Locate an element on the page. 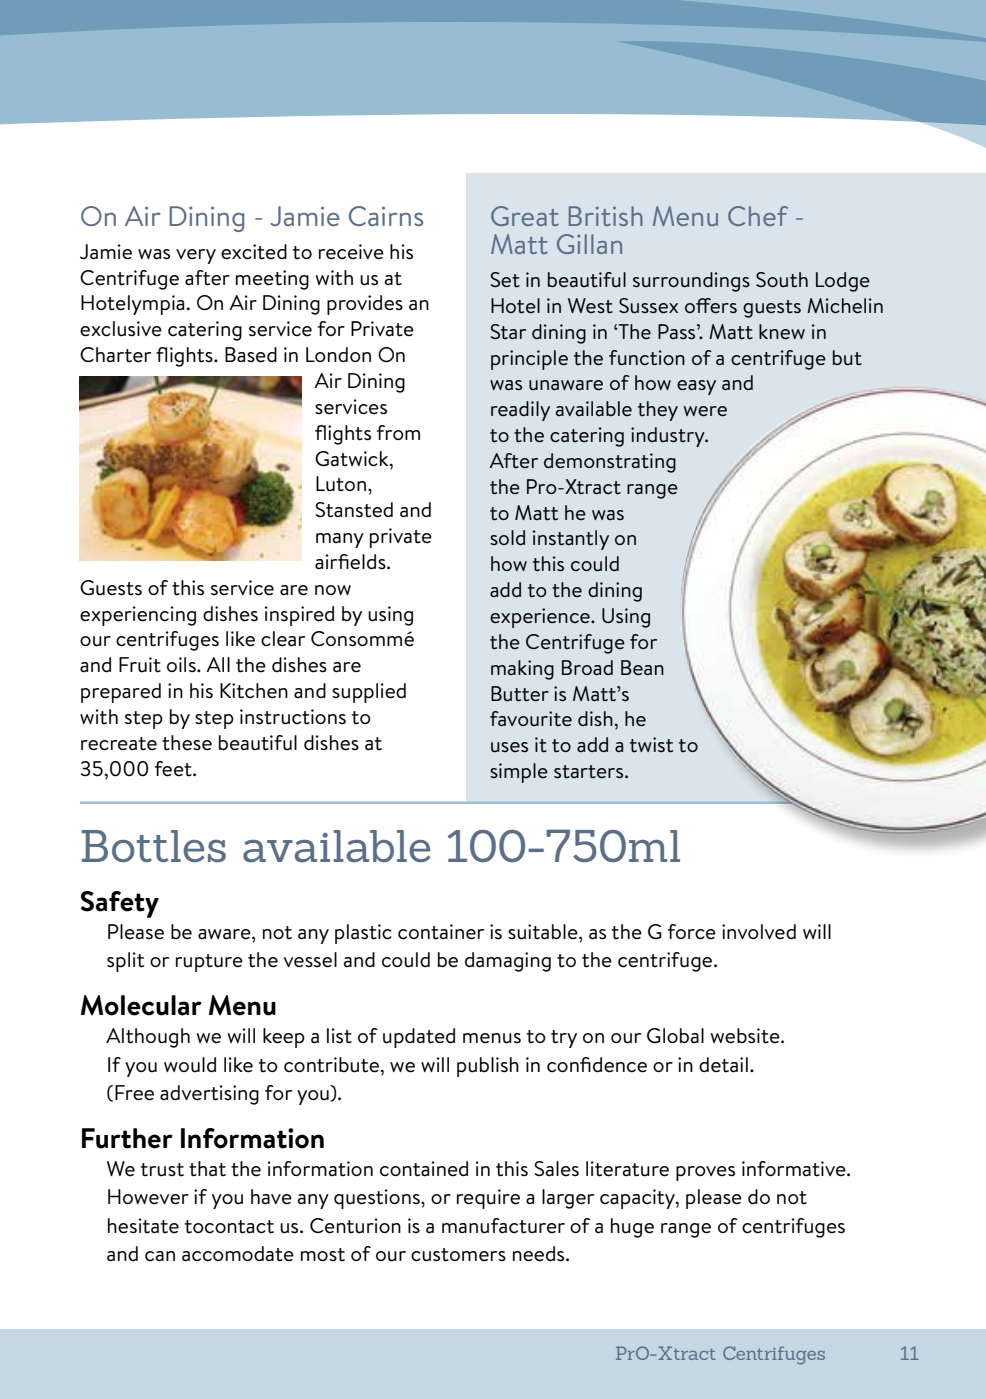 Image resolution: width=986 pixels, height=1399 pixels. very is located at coordinates (196, 256).
